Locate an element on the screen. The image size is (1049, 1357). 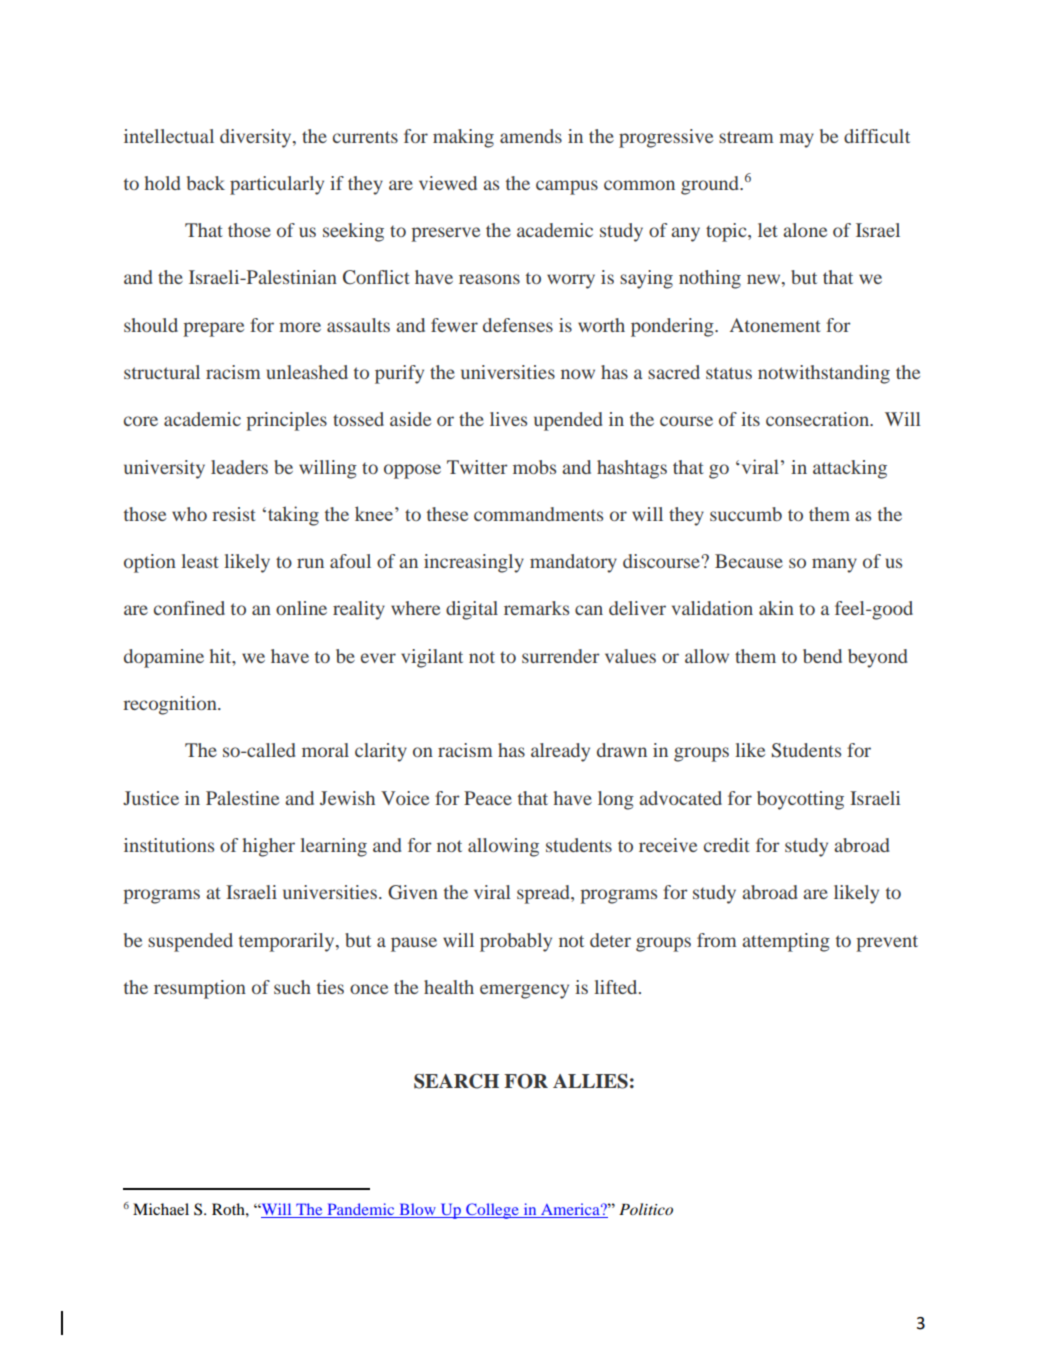
surrender is located at coordinates (561, 656).
